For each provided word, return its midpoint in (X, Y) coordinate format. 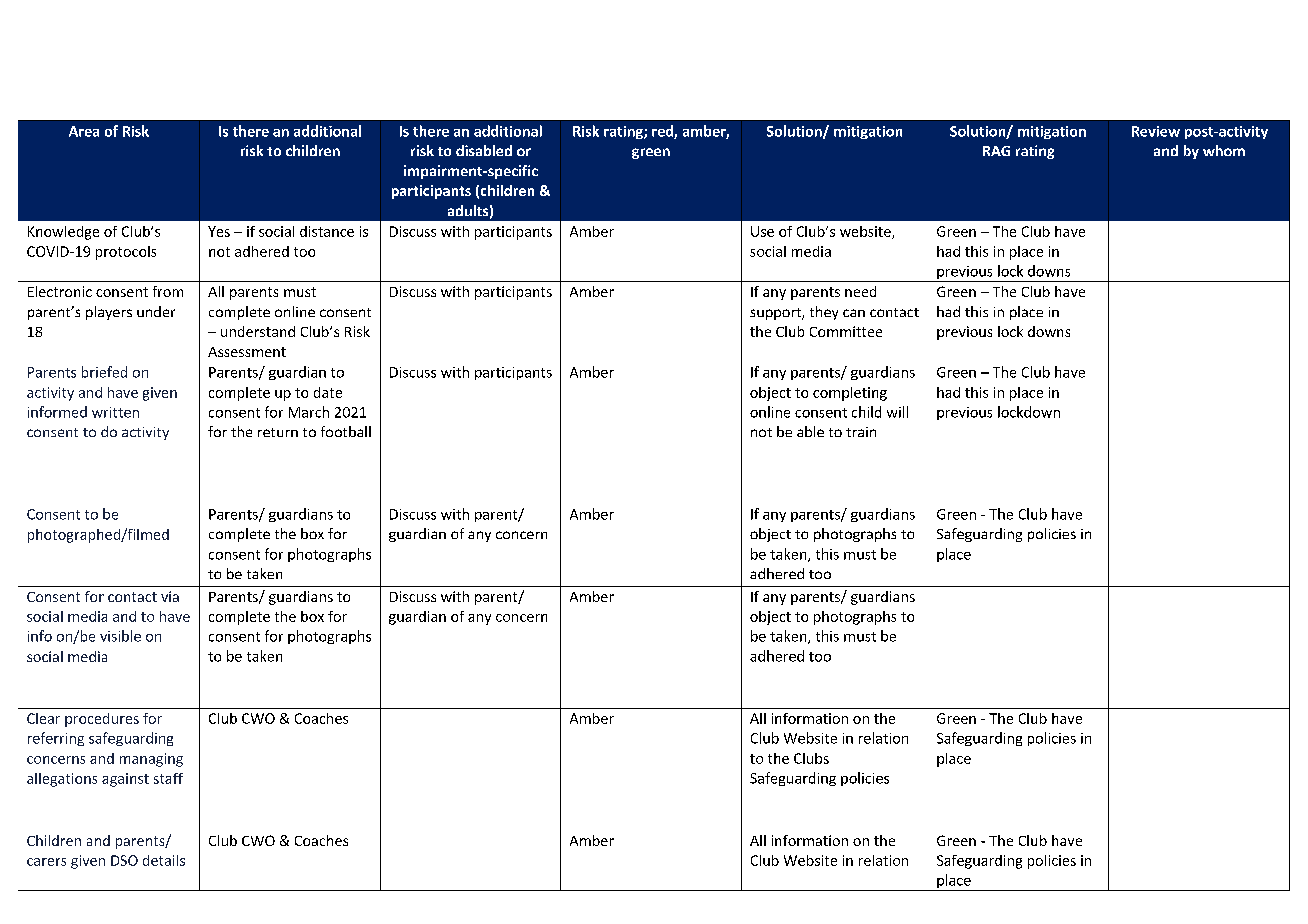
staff (168, 778)
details (164, 860)
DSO (124, 860)
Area (84, 131)
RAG (996, 151)
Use (762, 231)
